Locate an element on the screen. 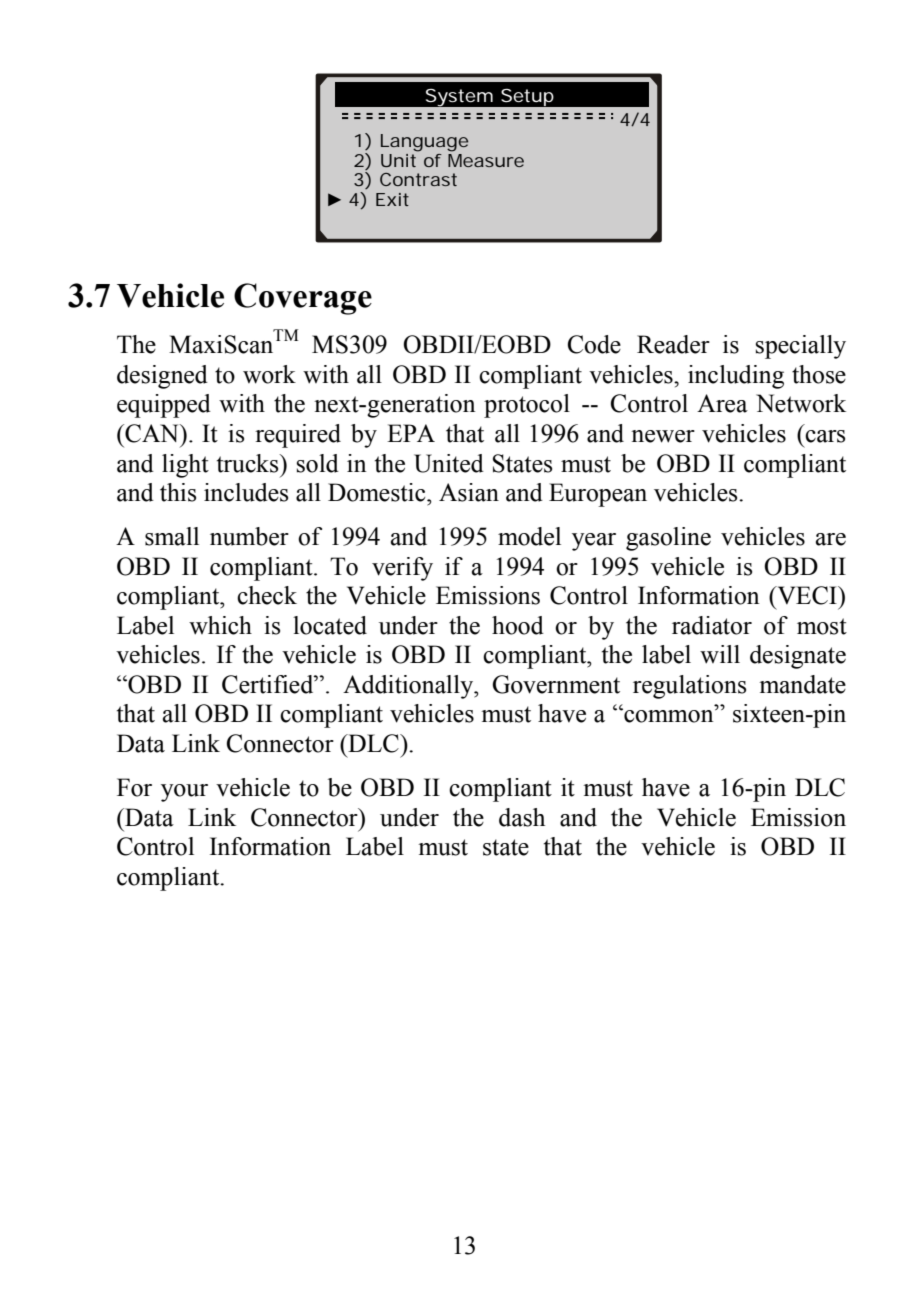 The height and width of the screenshot is (1316, 915). dash is located at coordinates (522, 817).
